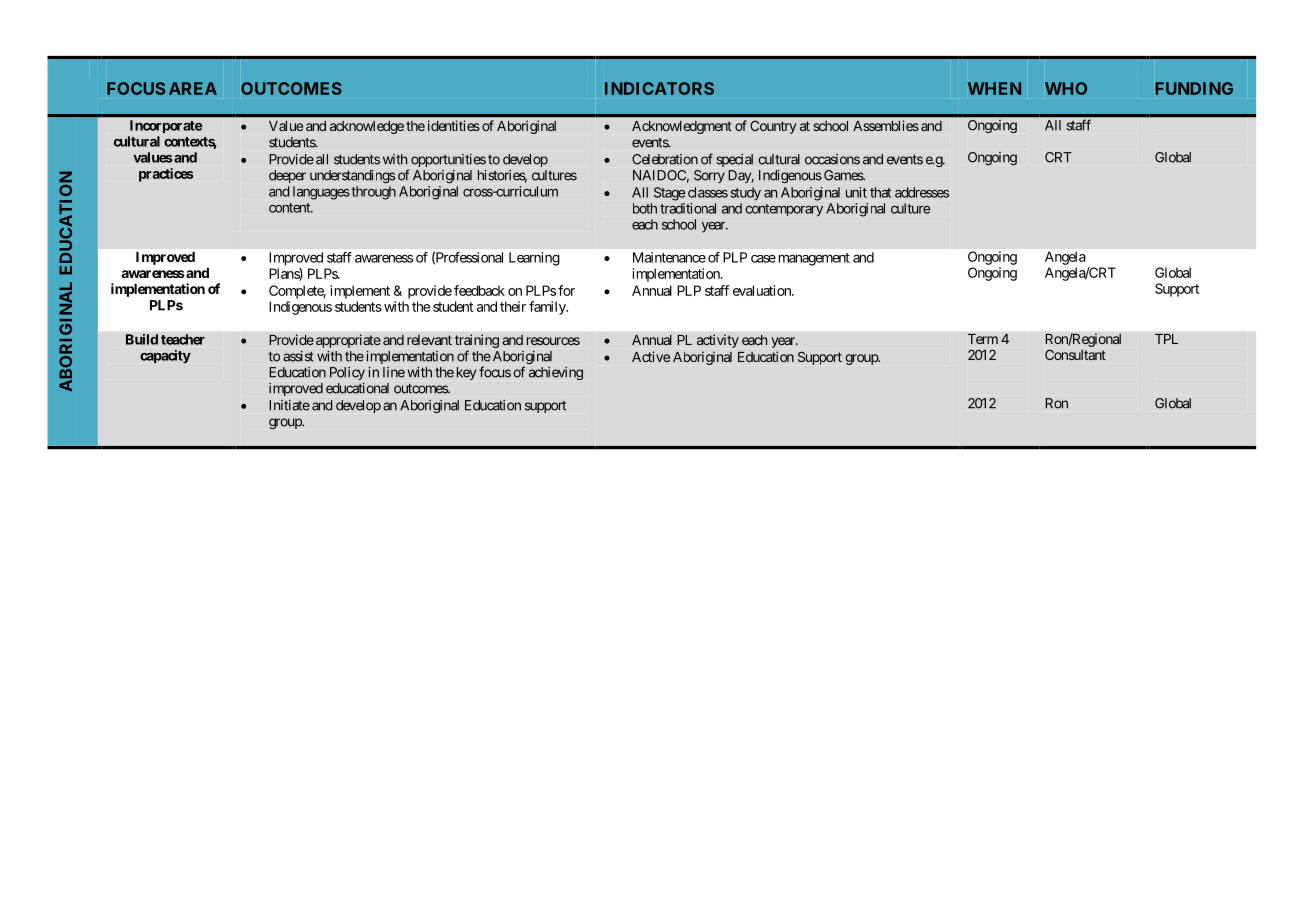 Image resolution: width=1308 pixels, height=924 pixels. I want to click on feedback, so click(479, 290).
